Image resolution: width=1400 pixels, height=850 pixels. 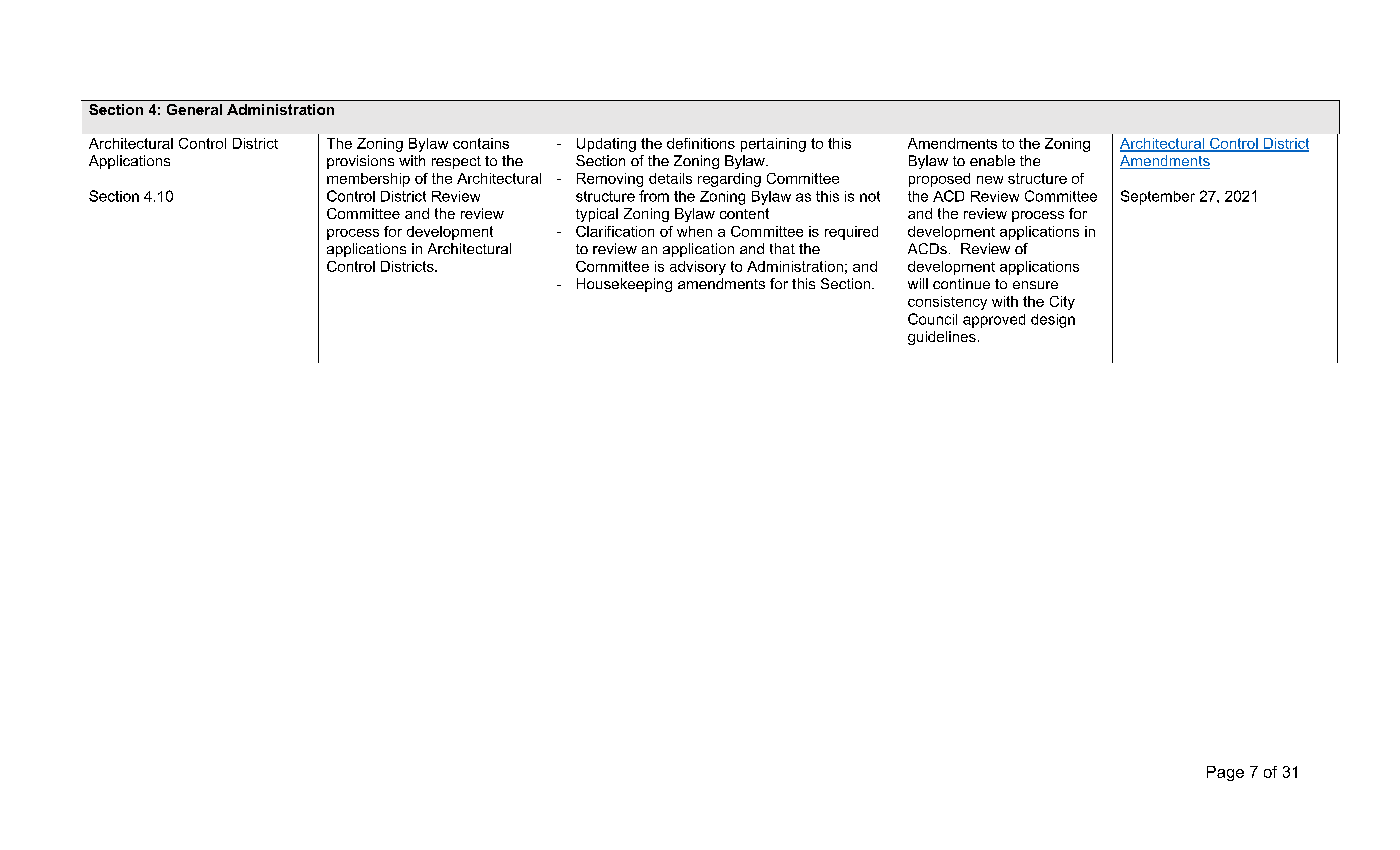 What do you see at coordinates (360, 162) in the document?
I see `provisions` at bounding box center [360, 162].
